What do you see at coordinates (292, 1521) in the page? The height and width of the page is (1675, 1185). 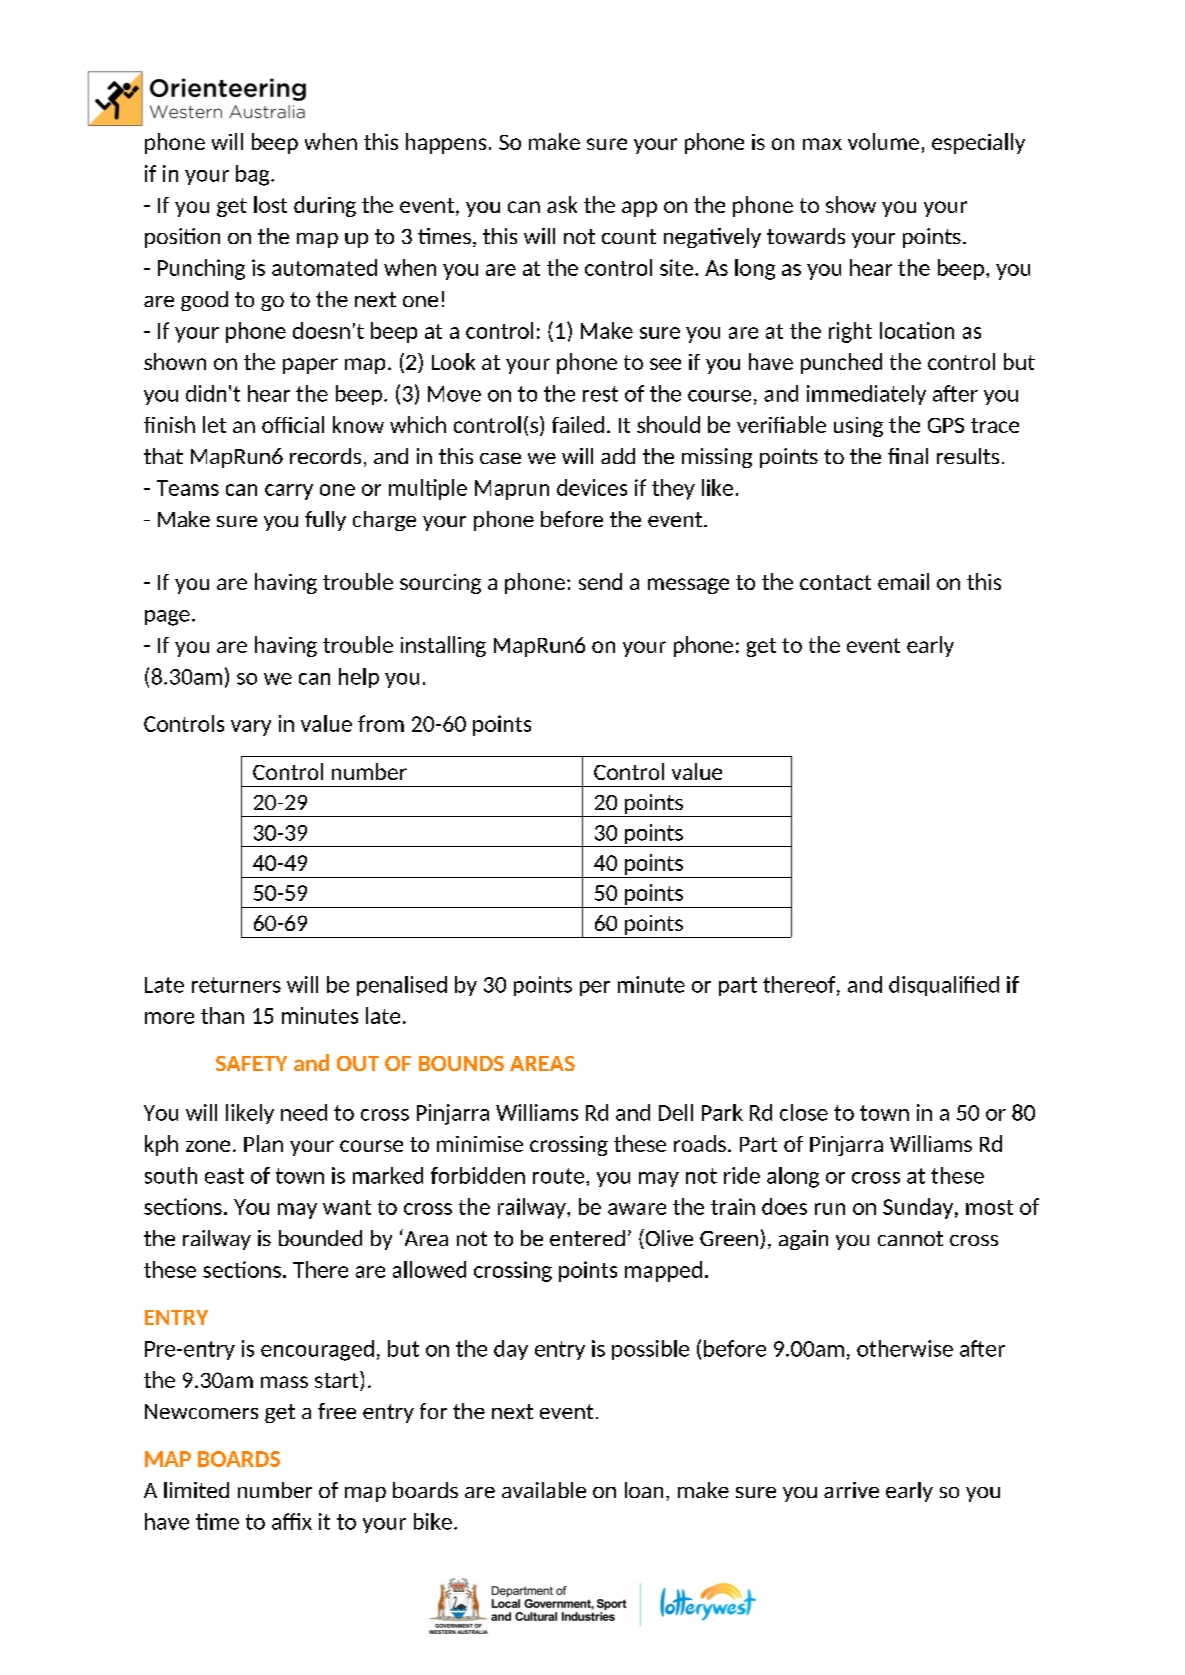 I see `affix` at bounding box center [292, 1521].
